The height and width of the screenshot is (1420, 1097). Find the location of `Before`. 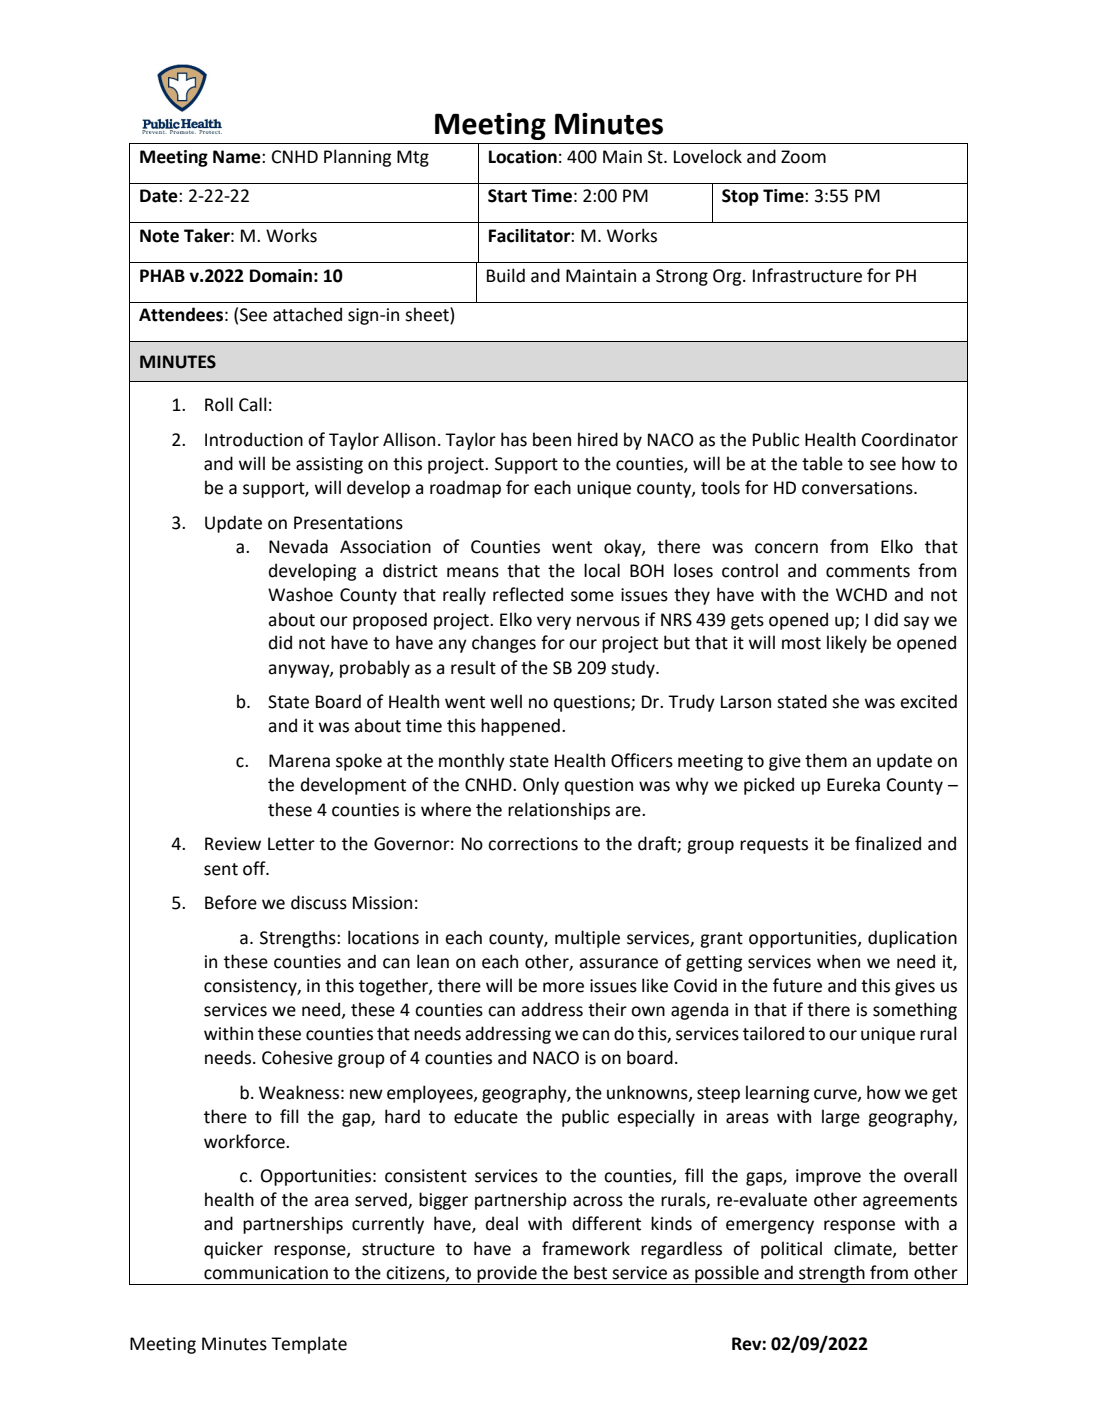

Before is located at coordinates (231, 902).
